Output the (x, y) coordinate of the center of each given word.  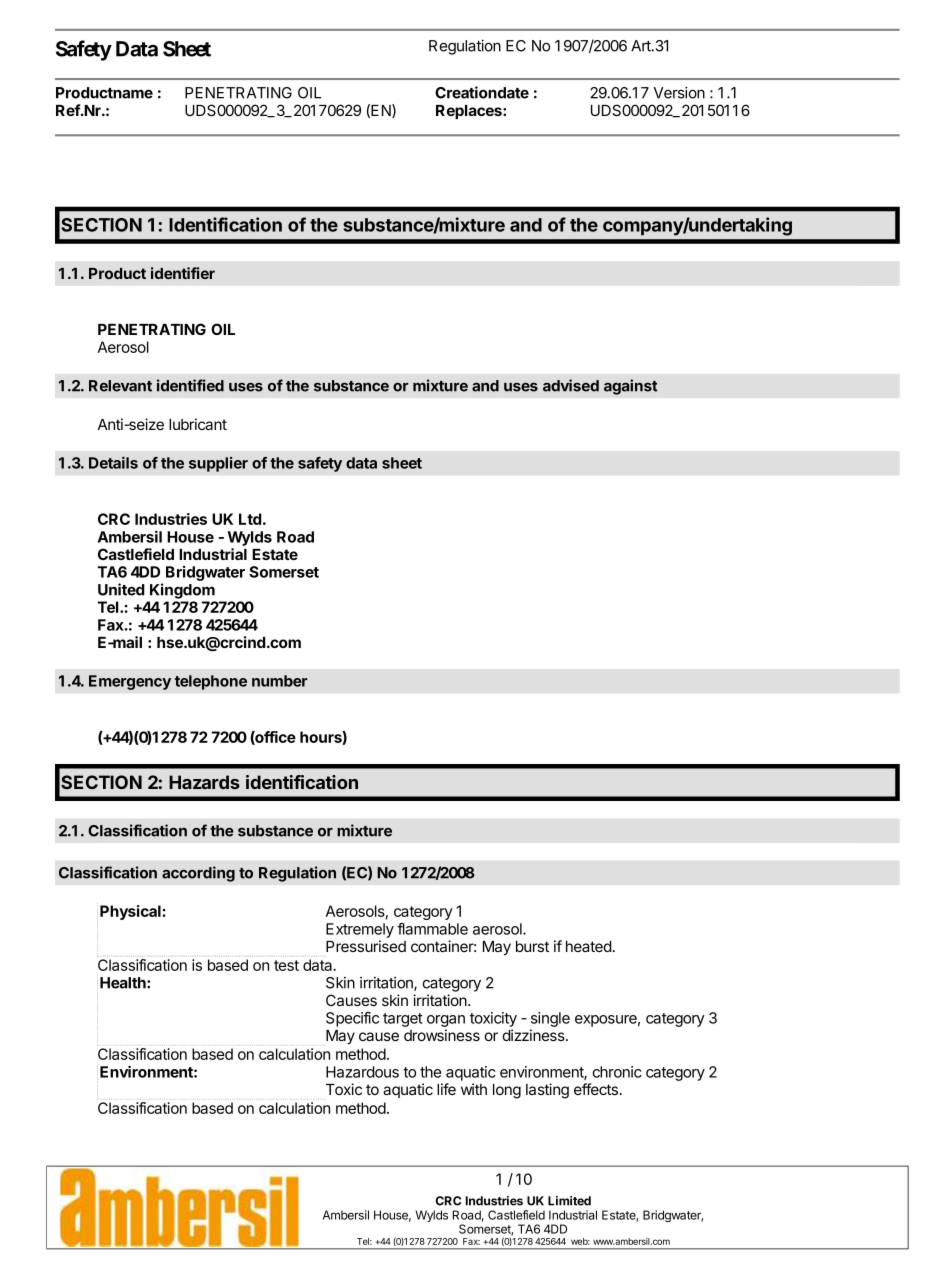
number (279, 681)
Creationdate (482, 92)
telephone (211, 682)
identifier (183, 273)
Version (679, 92)
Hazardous (362, 1072)
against (630, 387)
